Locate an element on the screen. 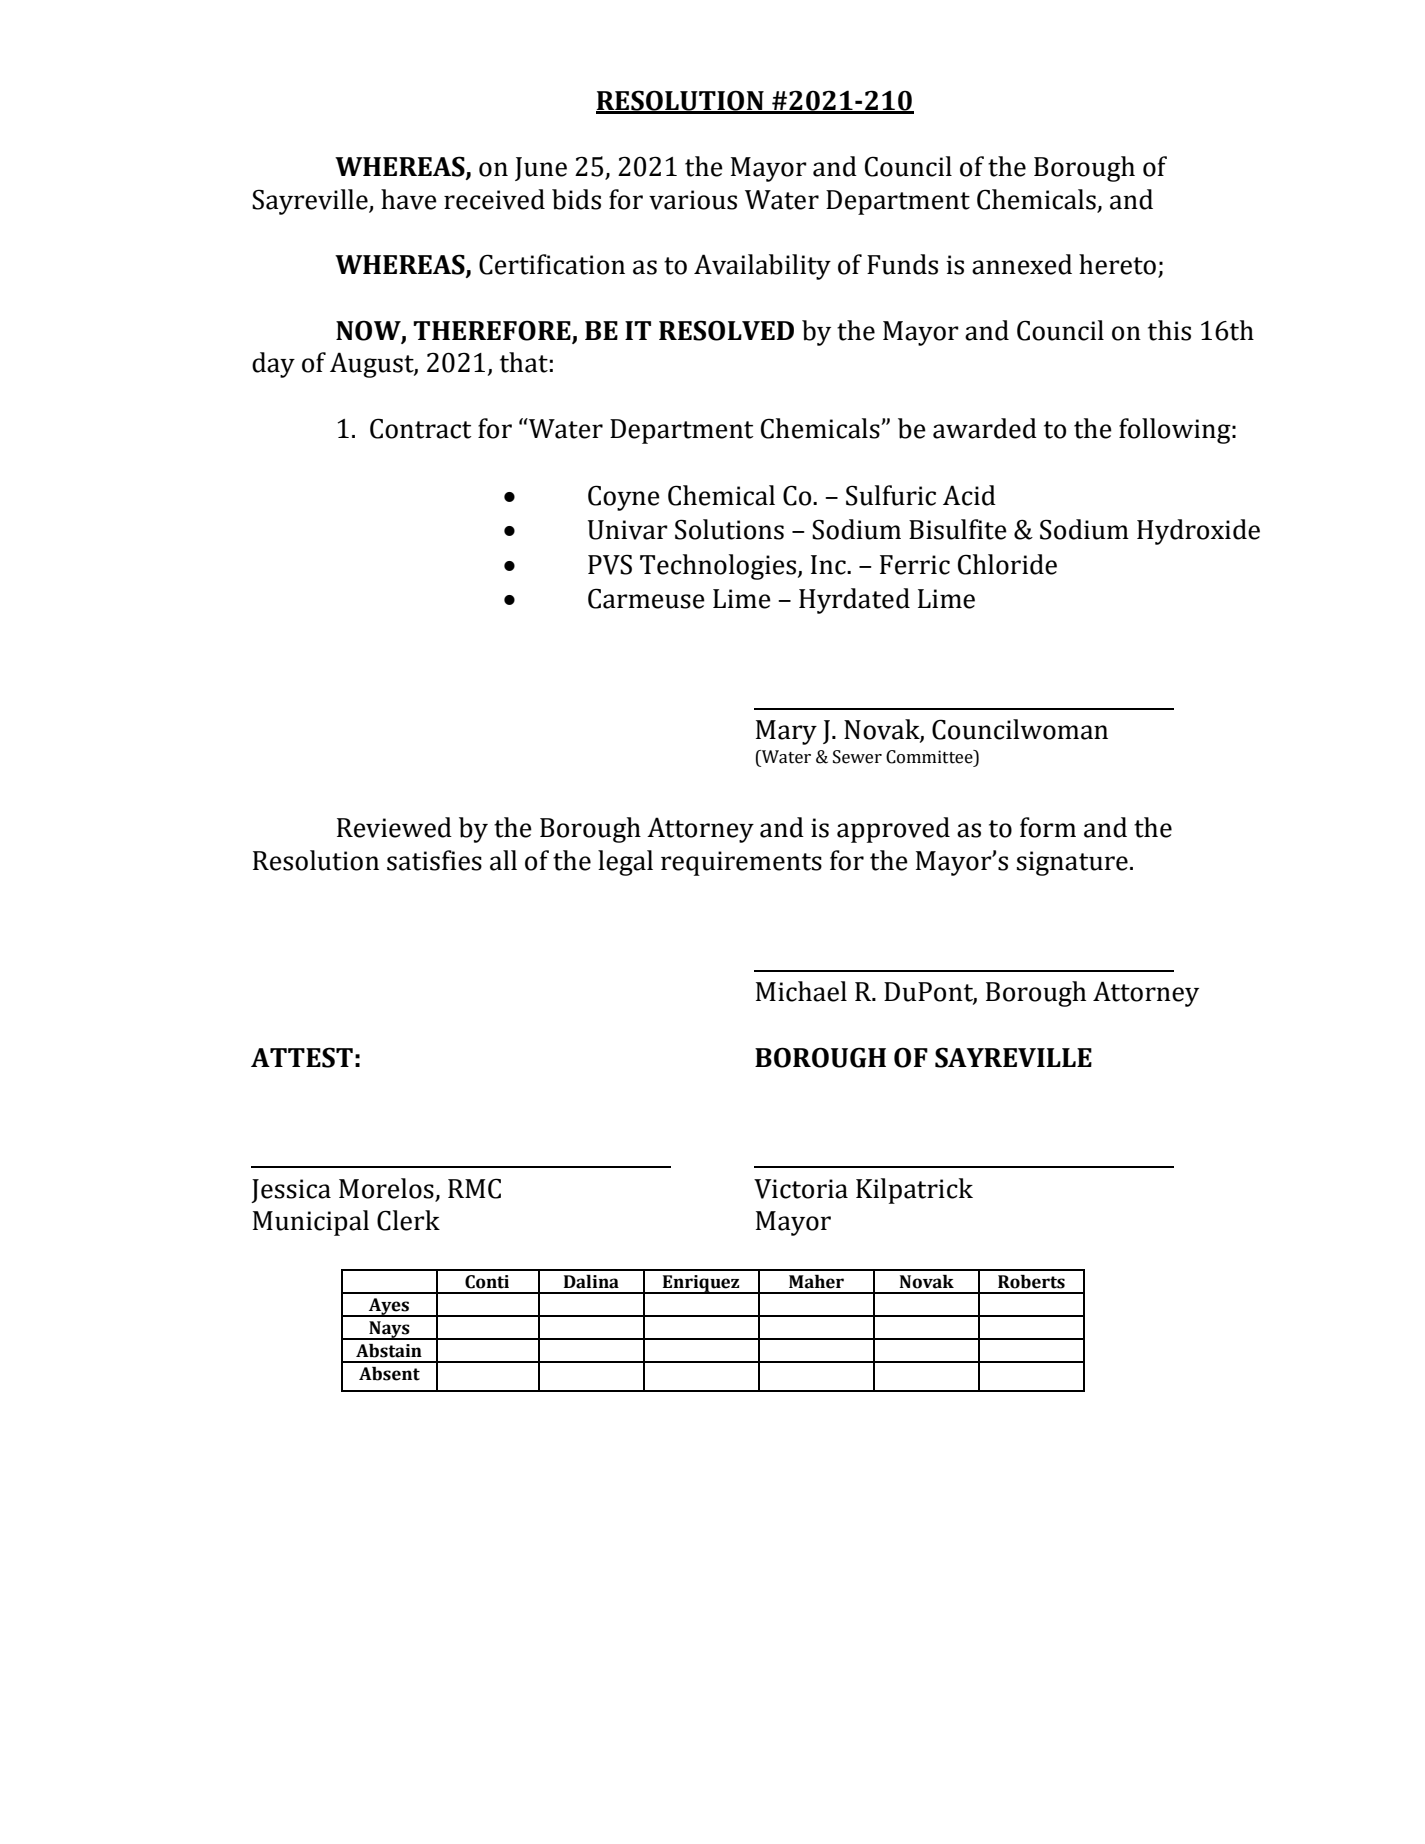  Nays is located at coordinates (389, 1330).
